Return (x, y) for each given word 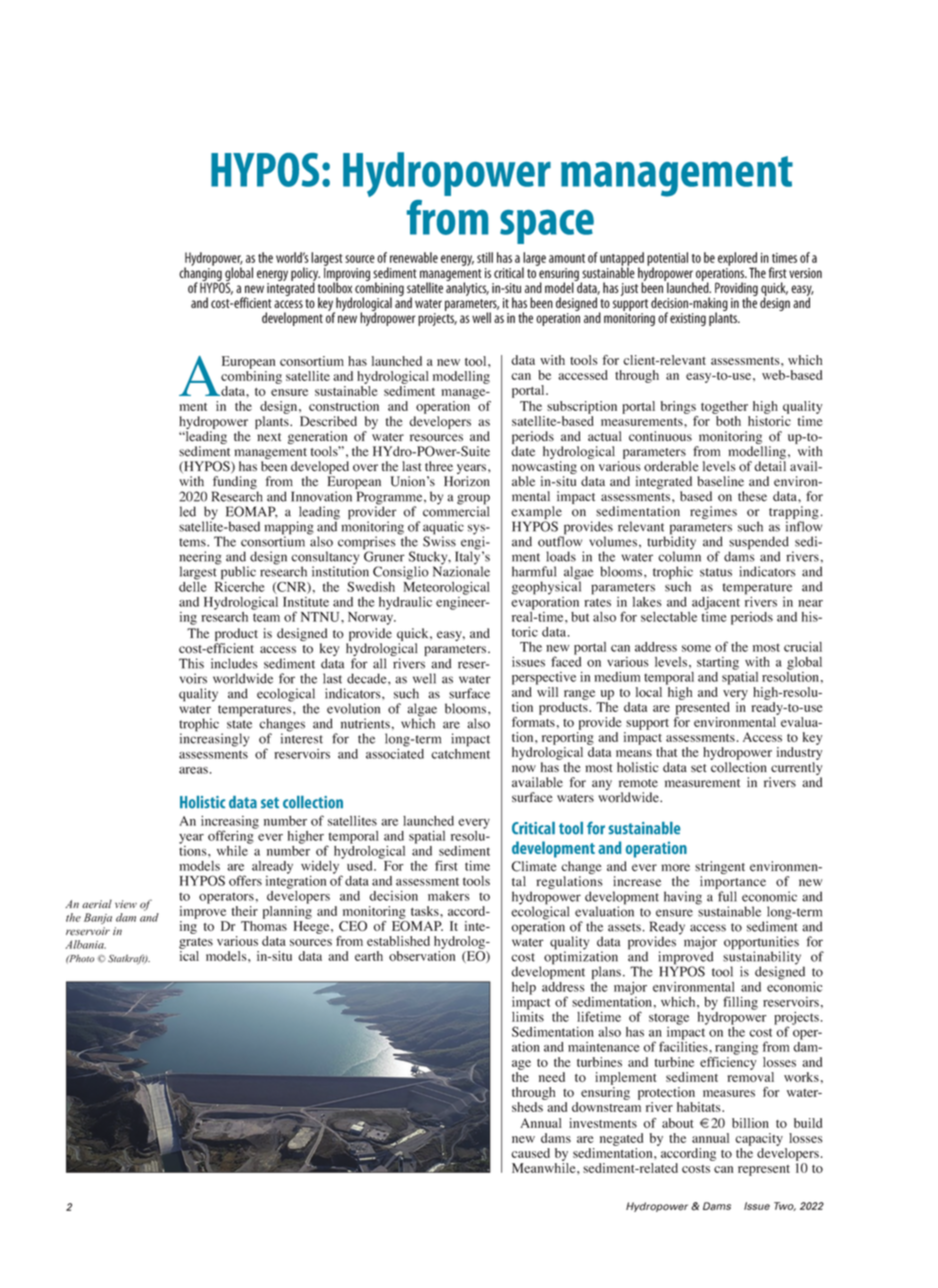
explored (737, 260)
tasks (426, 911)
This (191, 663)
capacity (759, 1139)
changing (201, 274)
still (485, 257)
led (188, 511)
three (439, 466)
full (727, 896)
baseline (721, 481)
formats (533, 722)
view (126, 904)
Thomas (264, 926)
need (552, 1077)
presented (703, 708)
